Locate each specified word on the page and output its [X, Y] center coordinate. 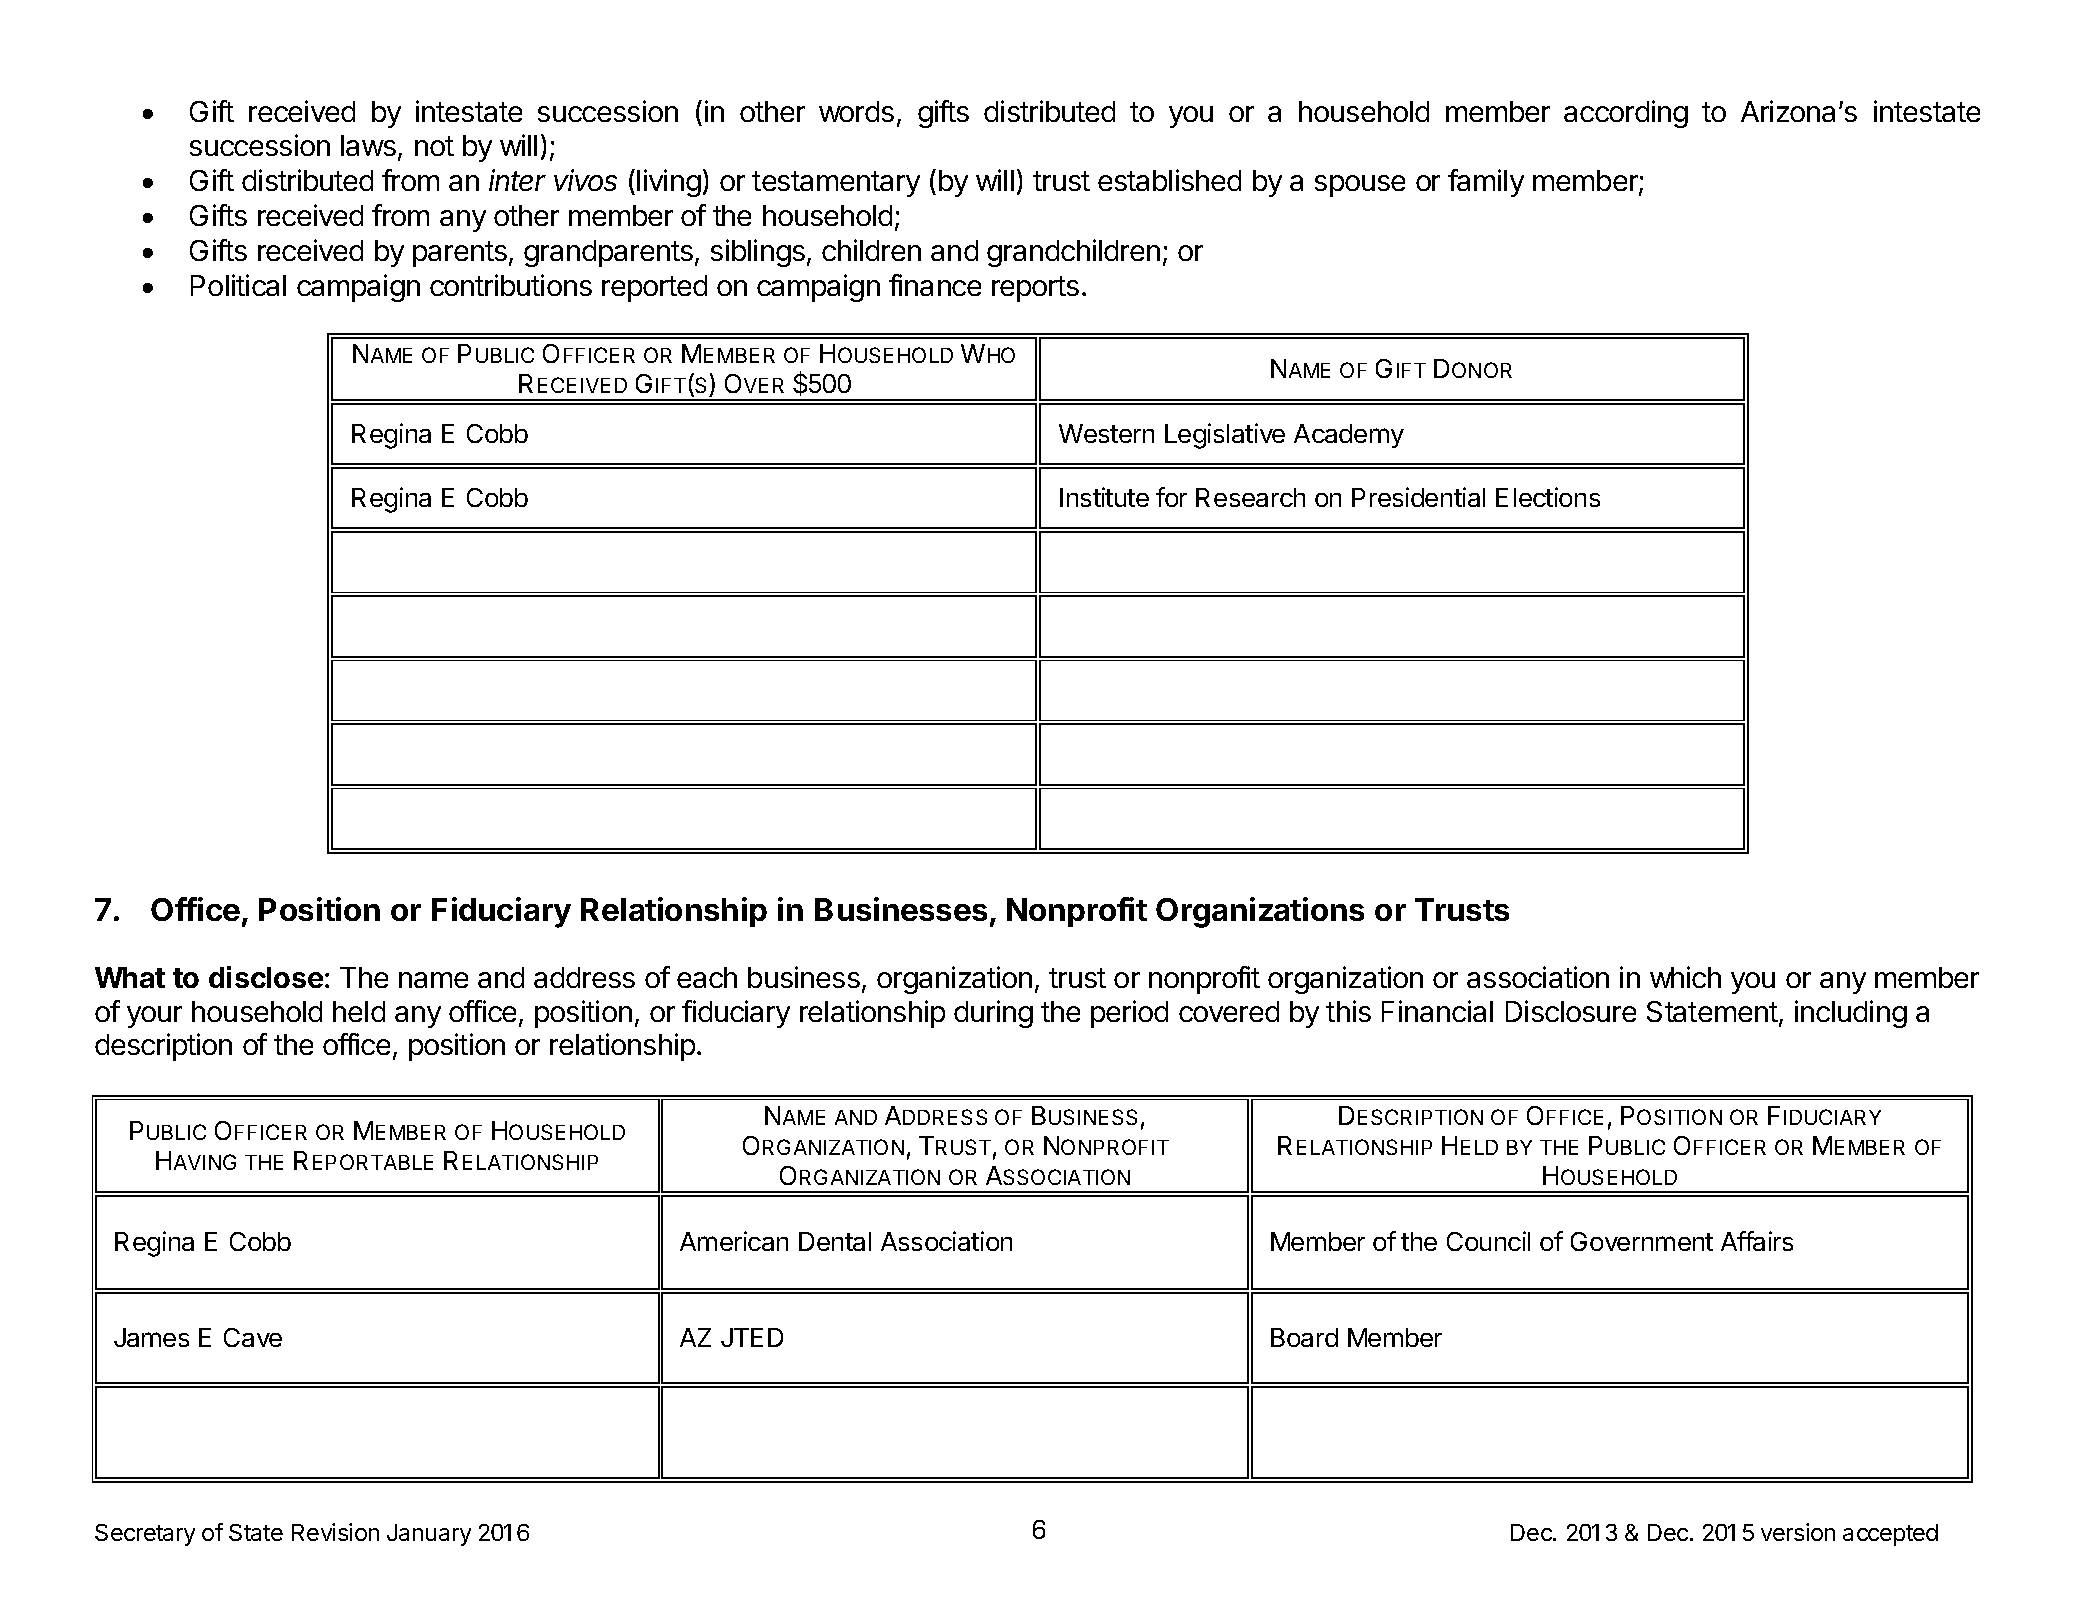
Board [1304, 1337]
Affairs [1757, 1241]
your [154, 1017]
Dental [835, 1241]
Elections [1548, 497]
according [1626, 114]
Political [238, 285]
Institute [1104, 497]
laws [368, 145]
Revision [335, 1532]
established [1169, 180]
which [1685, 977]
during [993, 1014]
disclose [266, 977]
